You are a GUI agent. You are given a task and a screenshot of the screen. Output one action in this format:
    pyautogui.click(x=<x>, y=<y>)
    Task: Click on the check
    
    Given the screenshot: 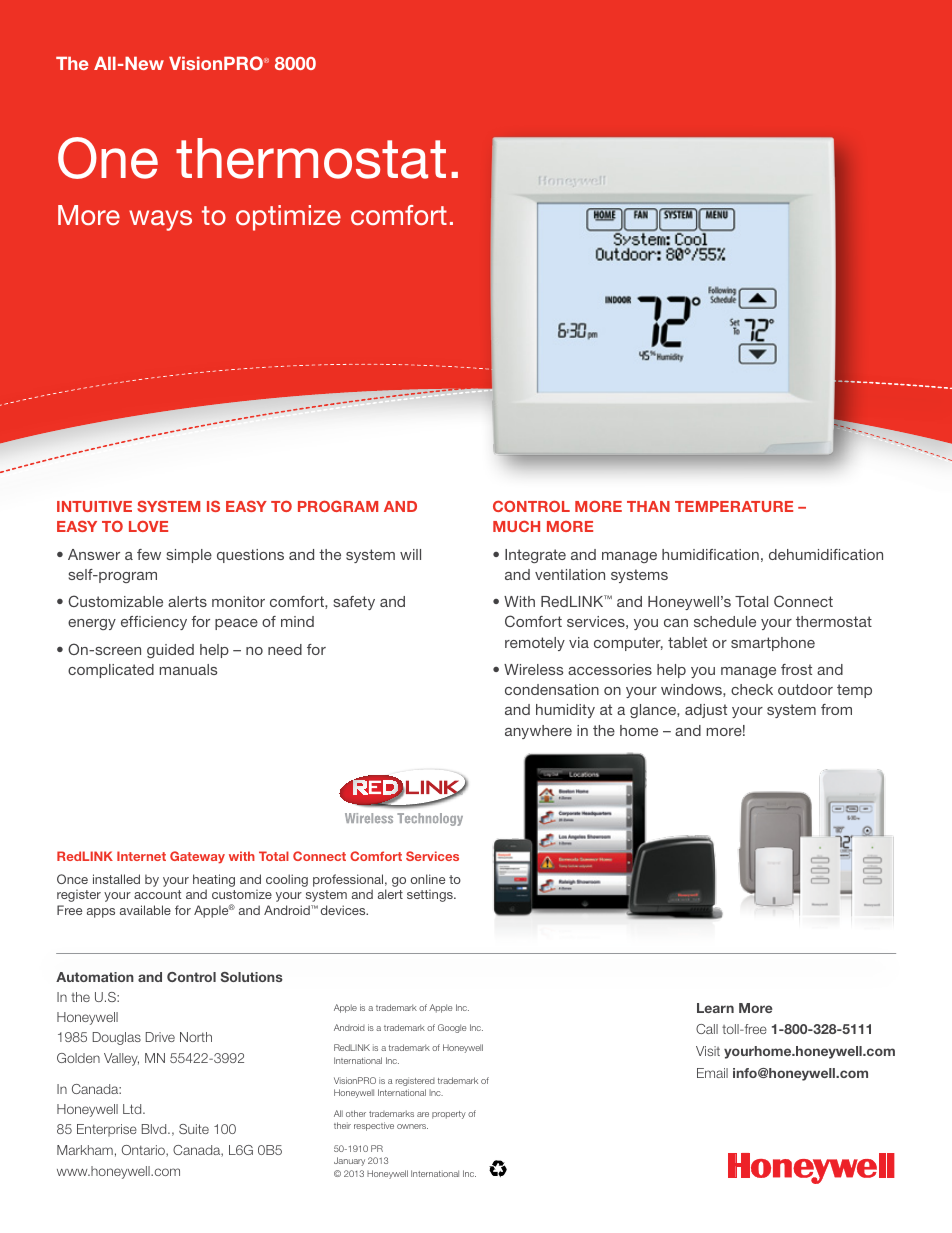 What is the action you would take?
    pyautogui.click(x=752, y=689)
